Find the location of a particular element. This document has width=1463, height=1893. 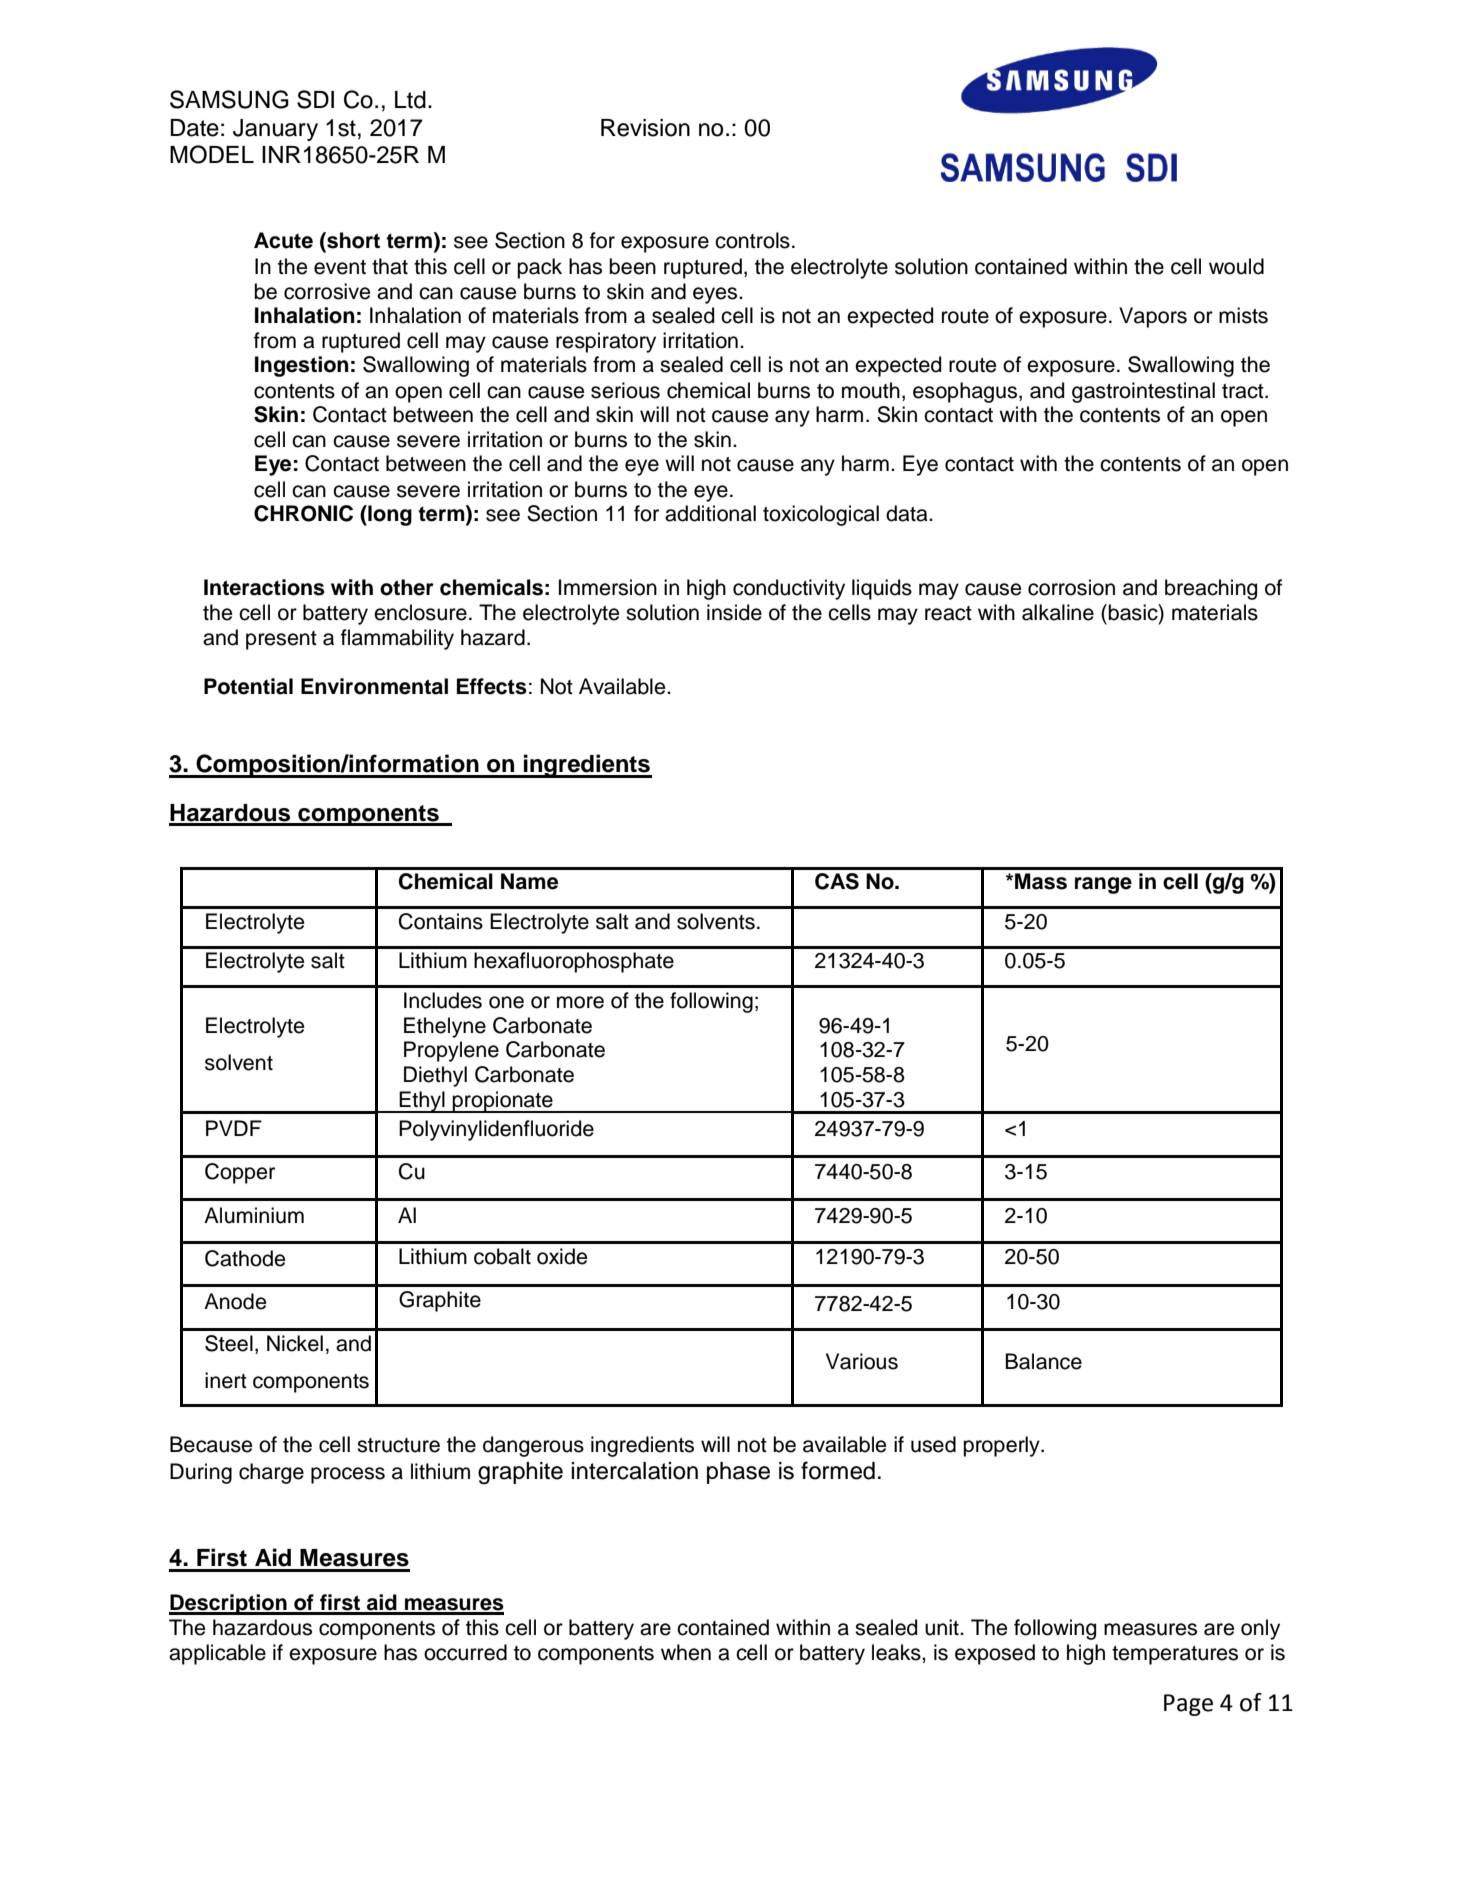

Revision is located at coordinates (645, 128).
